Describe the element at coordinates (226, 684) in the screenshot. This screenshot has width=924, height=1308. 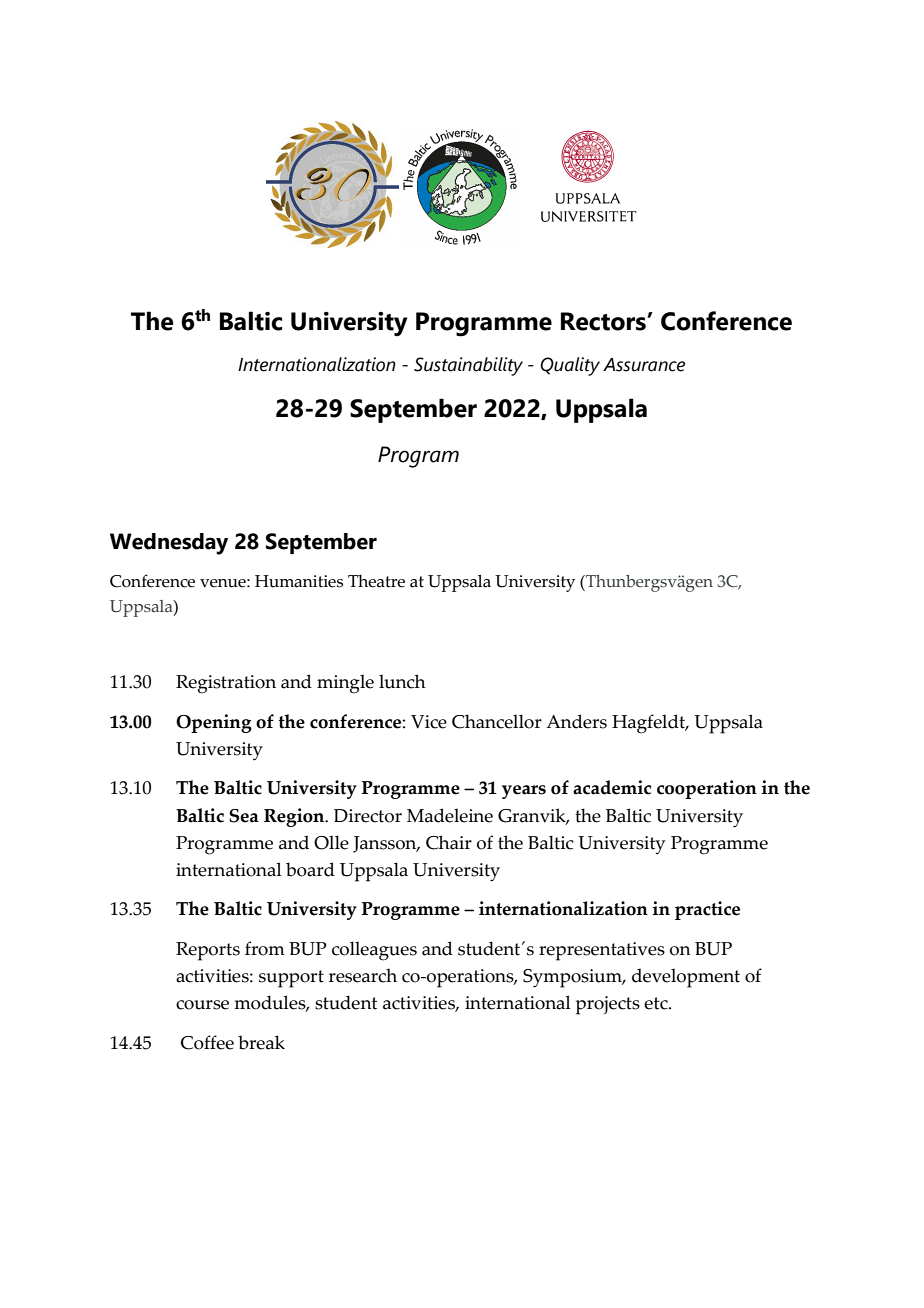
I see `Registration` at that location.
